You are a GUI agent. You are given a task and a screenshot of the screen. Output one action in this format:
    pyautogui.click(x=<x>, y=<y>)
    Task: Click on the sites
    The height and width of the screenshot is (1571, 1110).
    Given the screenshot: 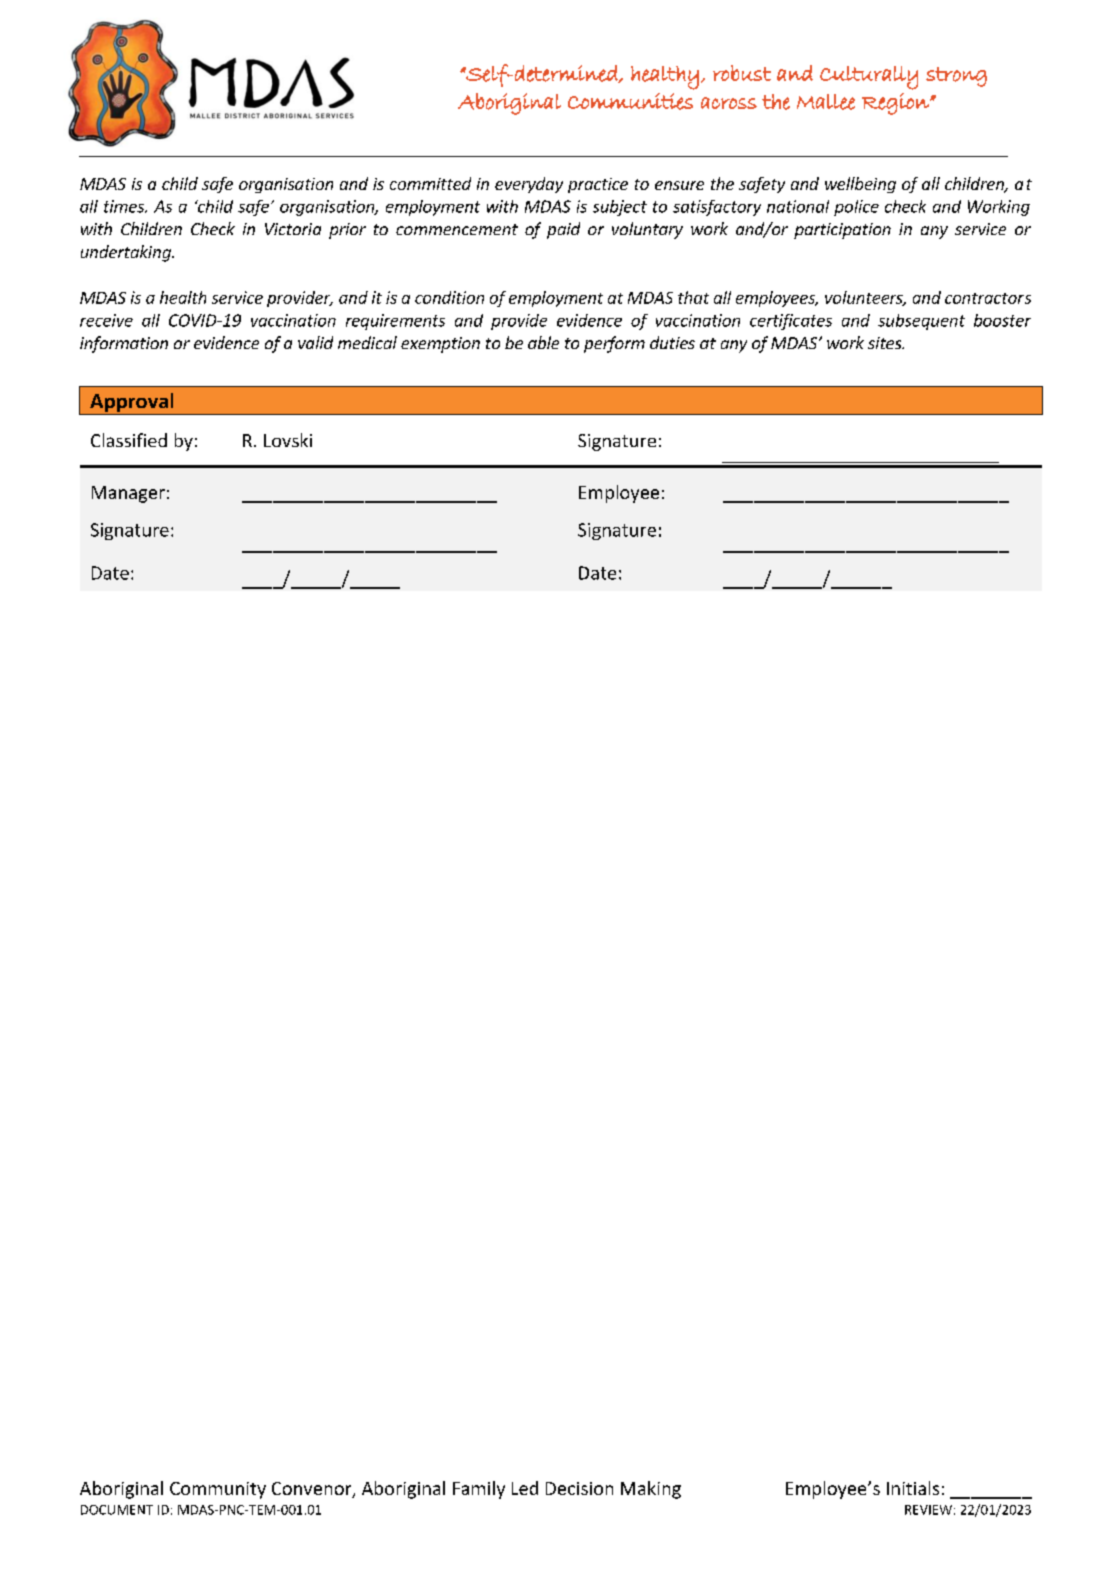 What is the action you would take?
    pyautogui.click(x=886, y=343)
